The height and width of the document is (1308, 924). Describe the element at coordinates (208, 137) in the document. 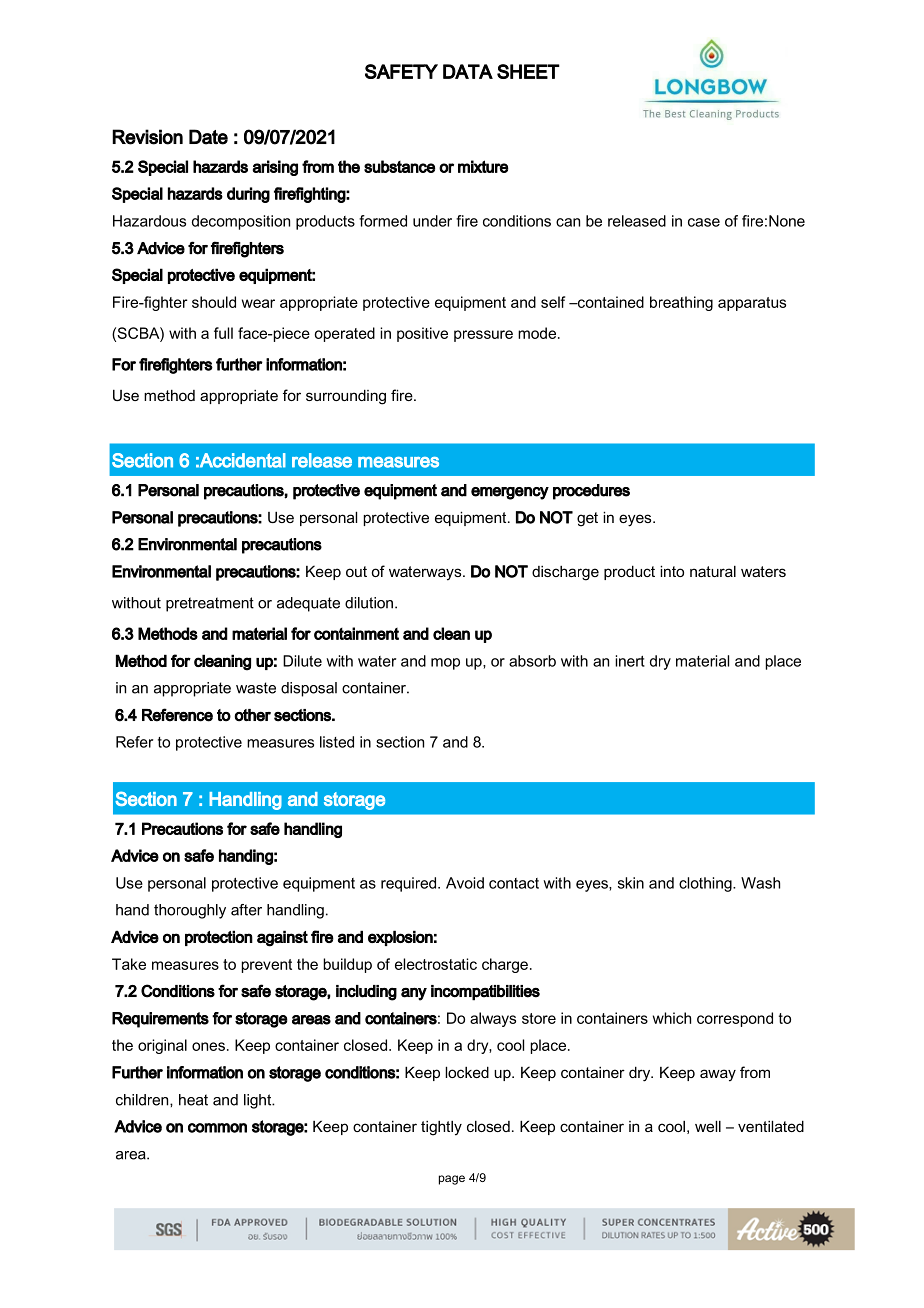

I see `Date` at that location.
